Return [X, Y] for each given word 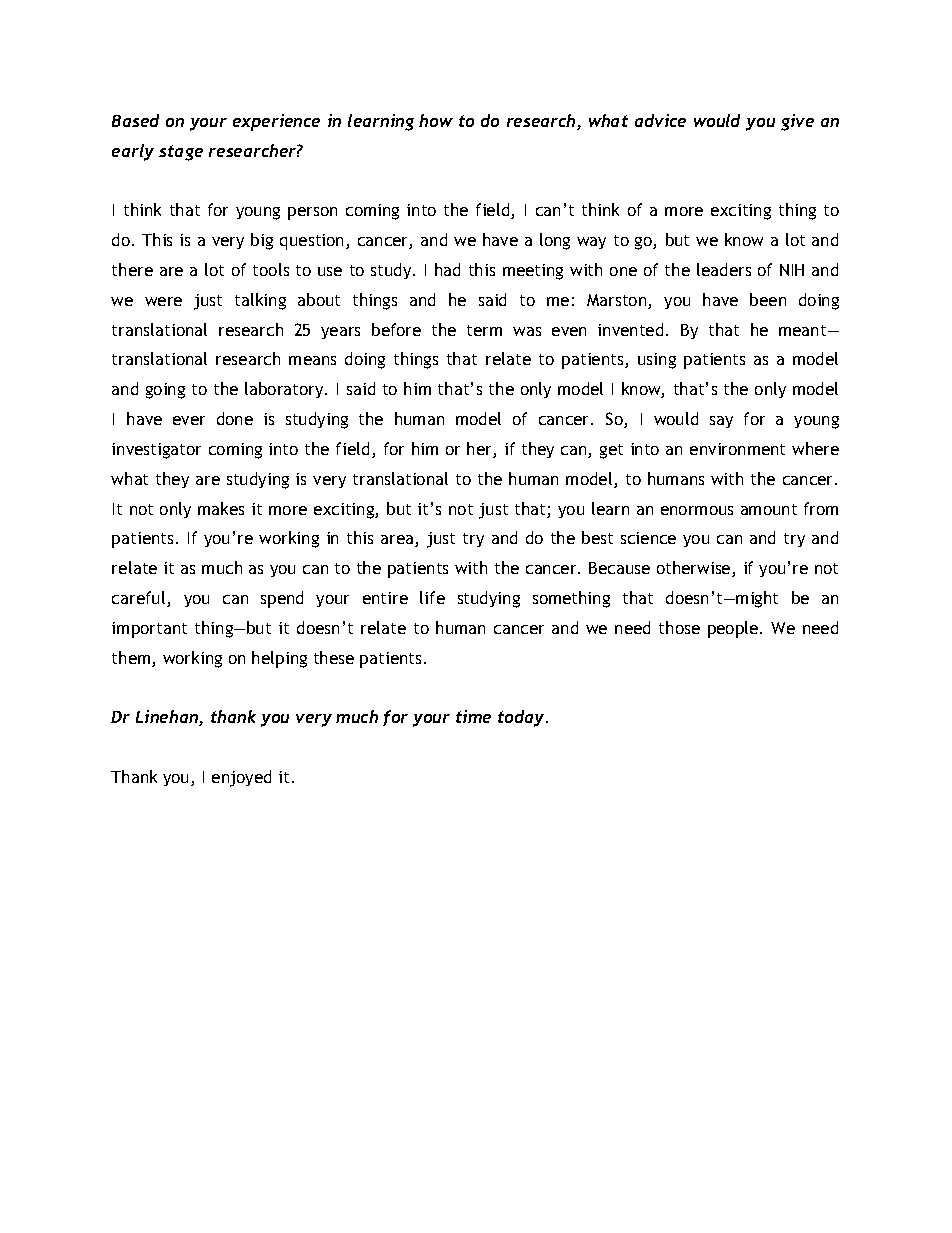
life [432, 597]
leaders [724, 269]
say [721, 422]
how [436, 120]
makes [221, 508]
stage [181, 153]
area [398, 541]
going [165, 391]
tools [271, 269]
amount [769, 509]
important [149, 630]
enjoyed [241, 778]
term [484, 330]
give [797, 122]
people [734, 629]
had [447, 269]
